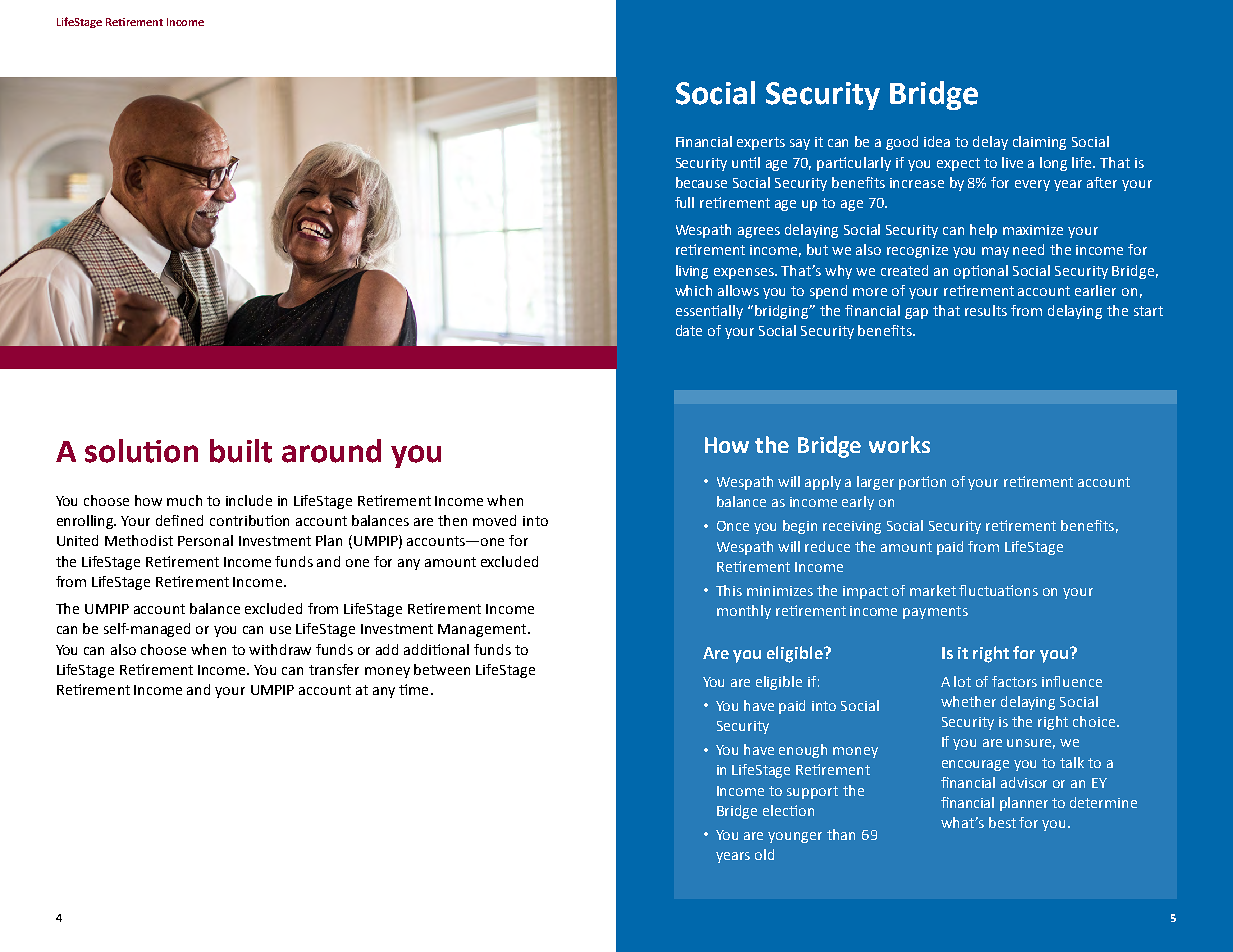 This screenshot has height=952, width=1233. I want to click on time, so click(413, 689).
